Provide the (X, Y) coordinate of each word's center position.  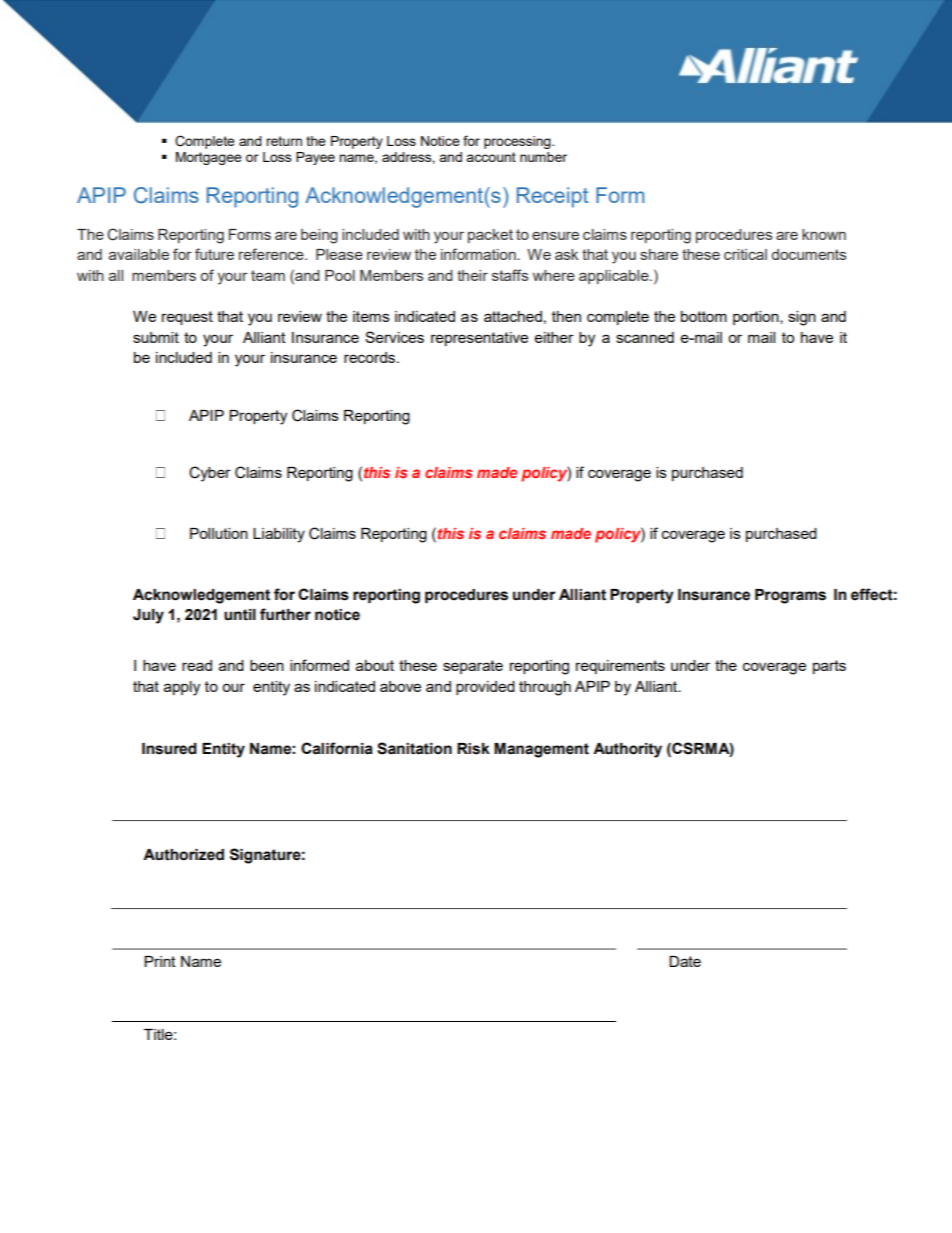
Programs (790, 596)
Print (160, 961)
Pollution (219, 533)
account (491, 157)
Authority (627, 750)
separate (473, 667)
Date (685, 961)
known (824, 234)
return (284, 141)
